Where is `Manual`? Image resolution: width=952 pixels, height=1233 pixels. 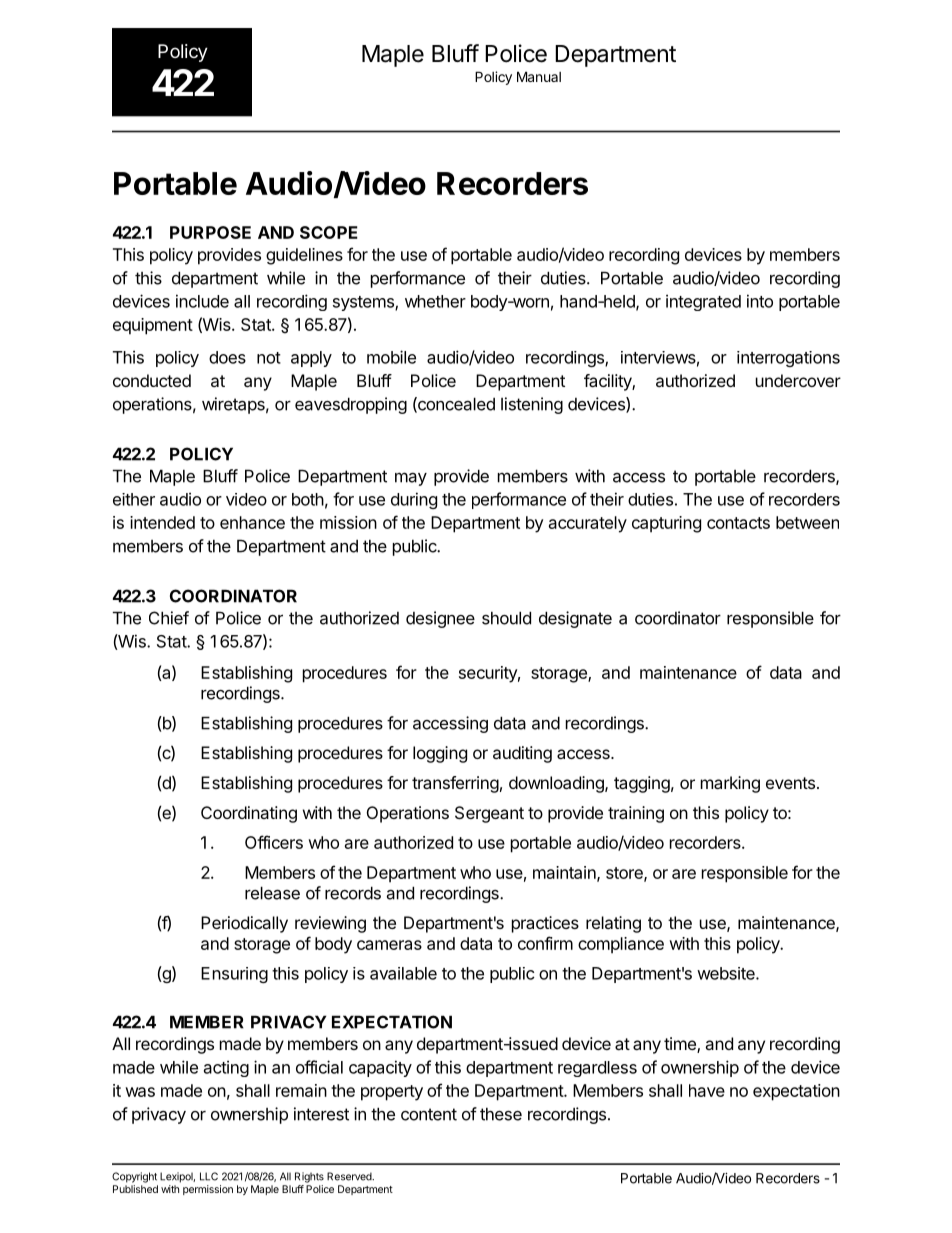 Manual is located at coordinates (539, 76).
